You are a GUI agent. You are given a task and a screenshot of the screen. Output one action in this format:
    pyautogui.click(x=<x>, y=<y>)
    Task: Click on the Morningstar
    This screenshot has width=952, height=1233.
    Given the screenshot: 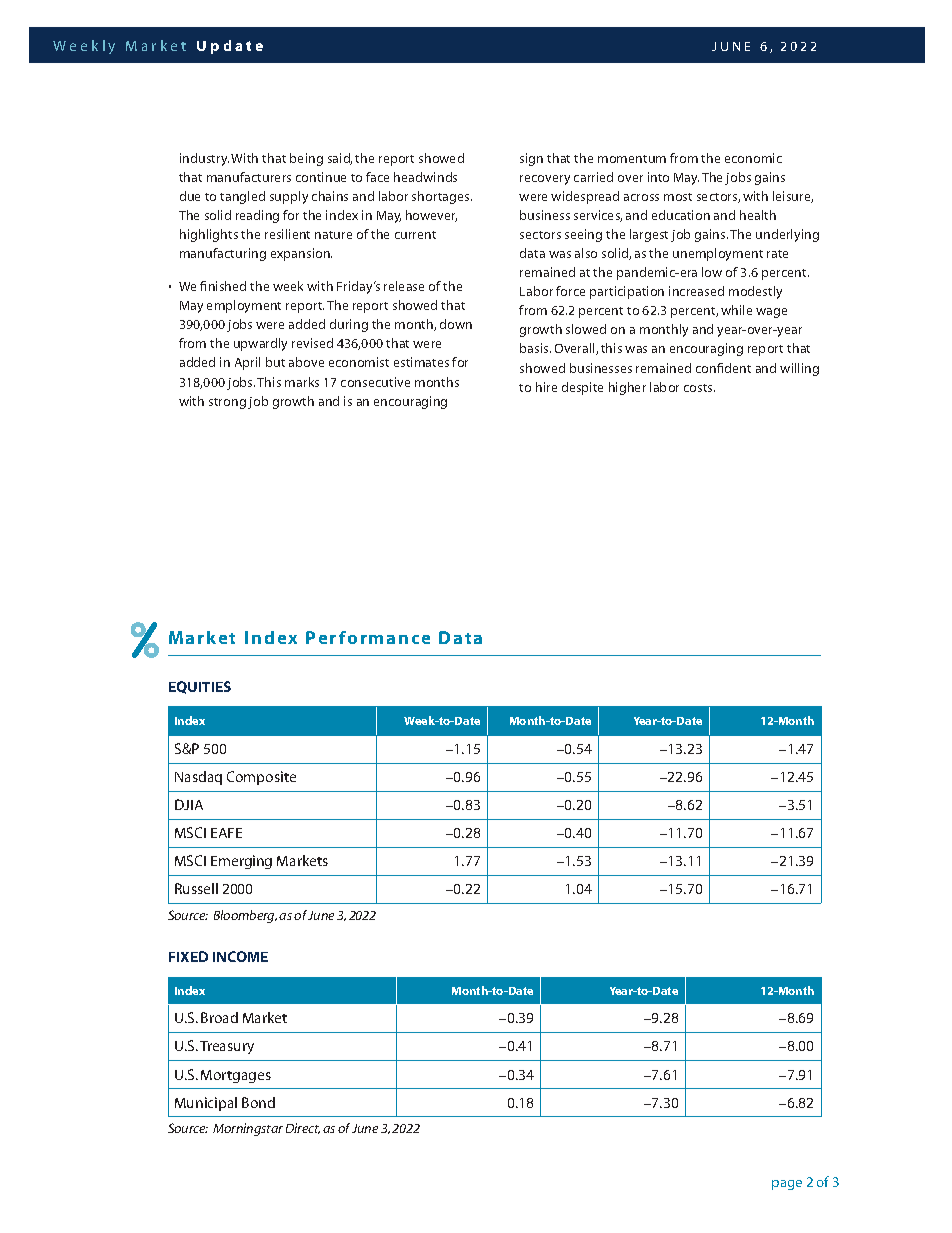 What is the action you would take?
    pyautogui.click(x=248, y=1129)
